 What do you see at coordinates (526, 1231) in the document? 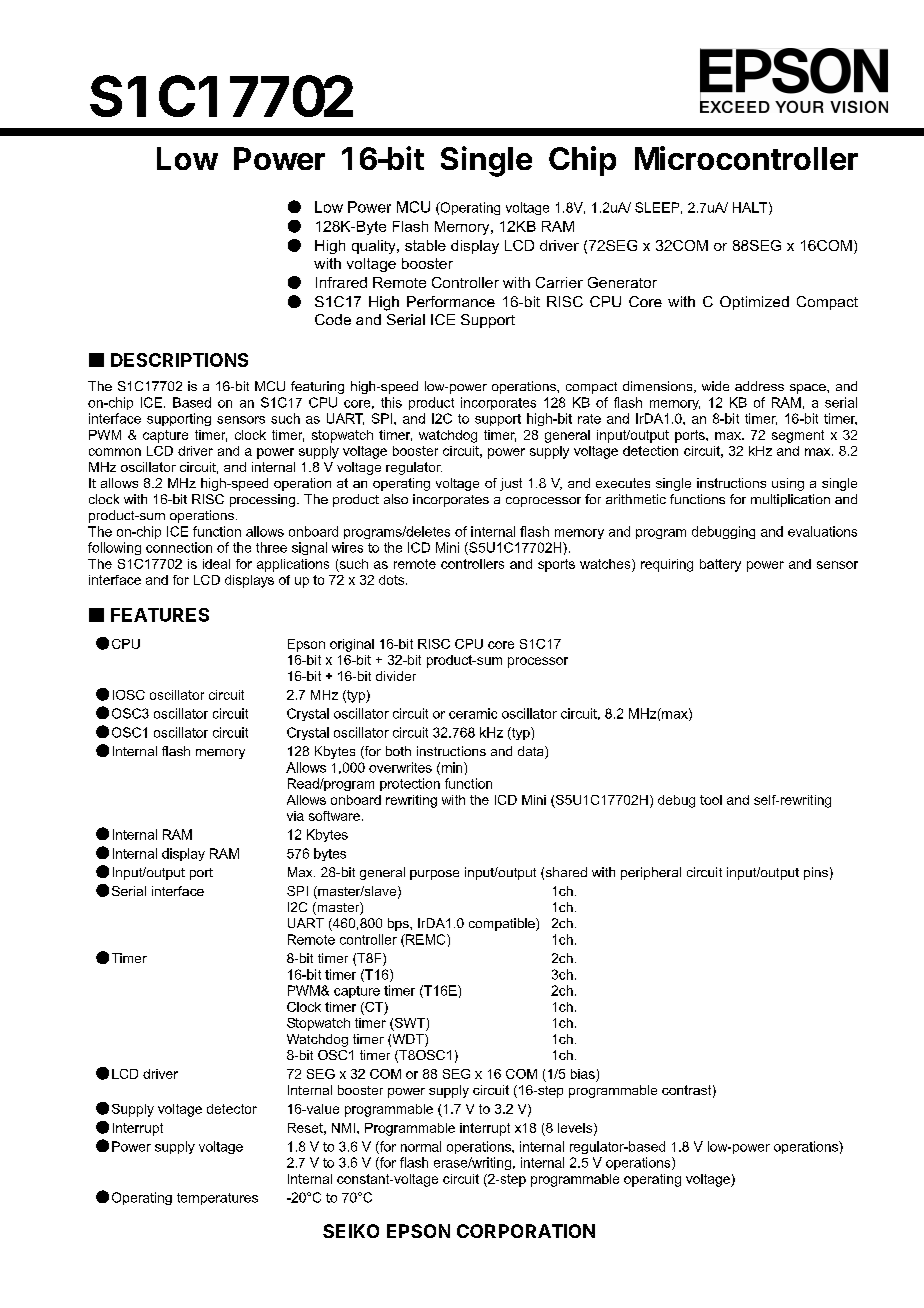
I see `CORPORATION` at bounding box center [526, 1231].
